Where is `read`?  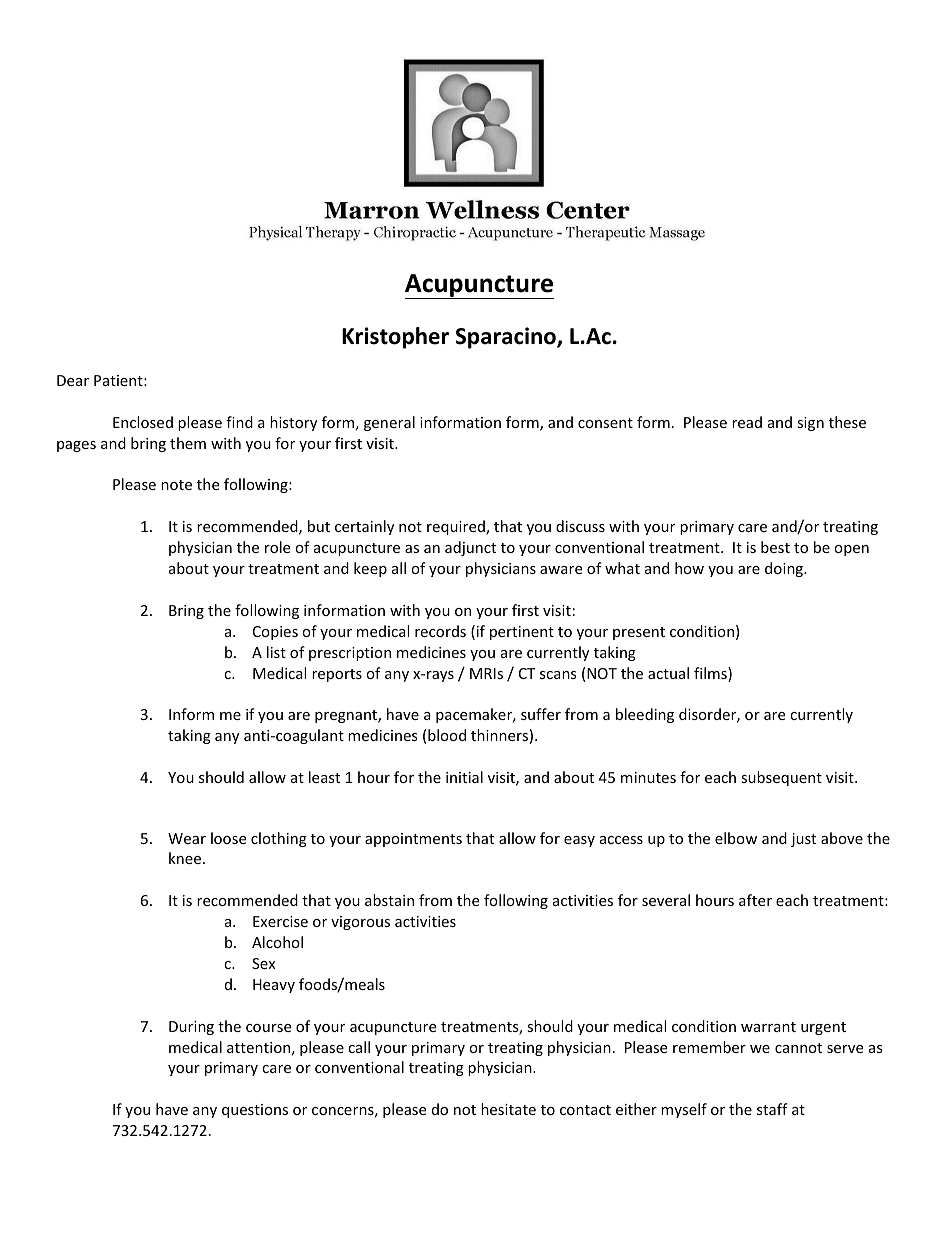 read is located at coordinates (747, 422).
